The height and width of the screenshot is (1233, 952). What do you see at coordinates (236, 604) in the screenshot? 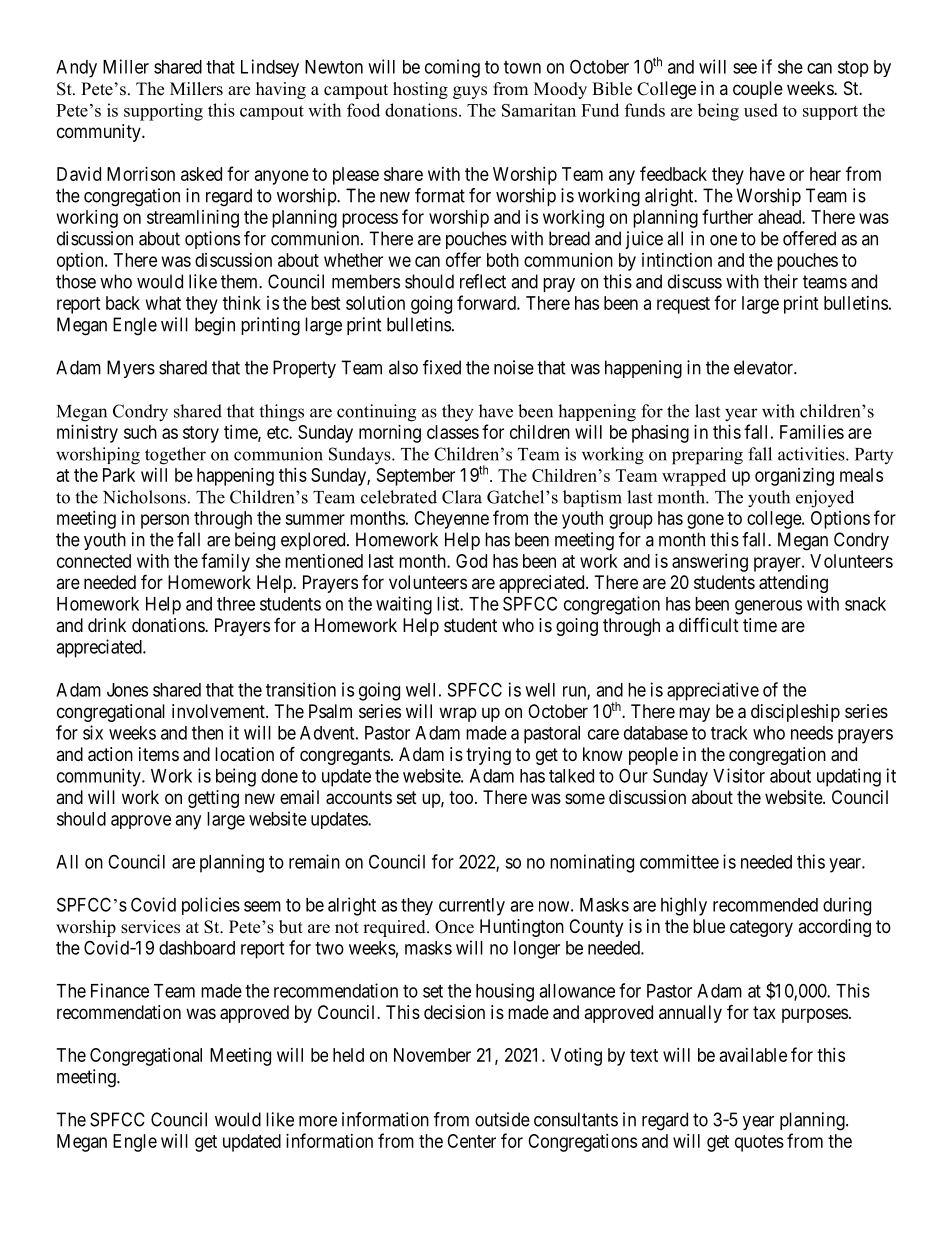
I see `three` at bounding box center [236, 604].
